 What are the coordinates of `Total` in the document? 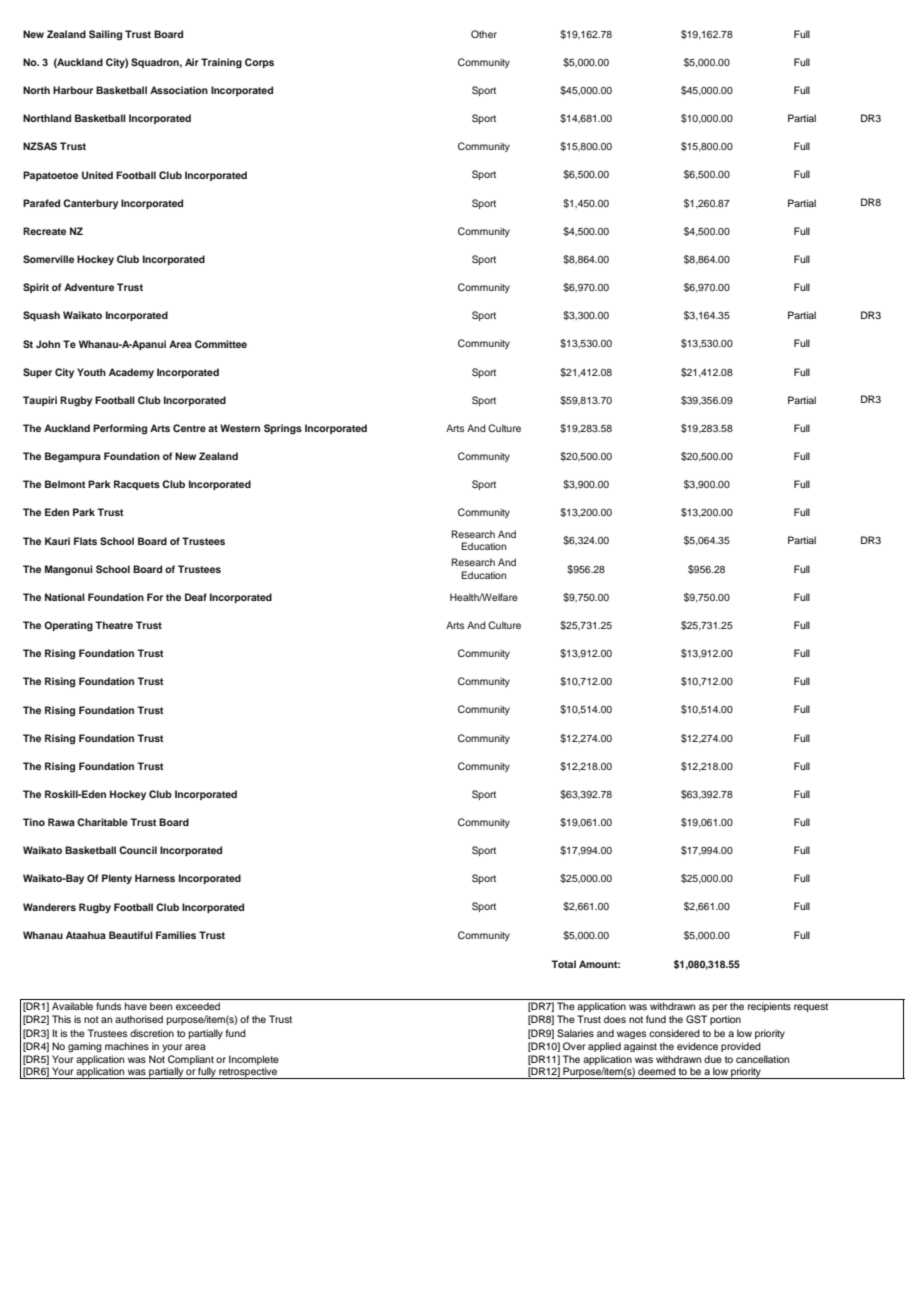 It's located at (563, 964).
